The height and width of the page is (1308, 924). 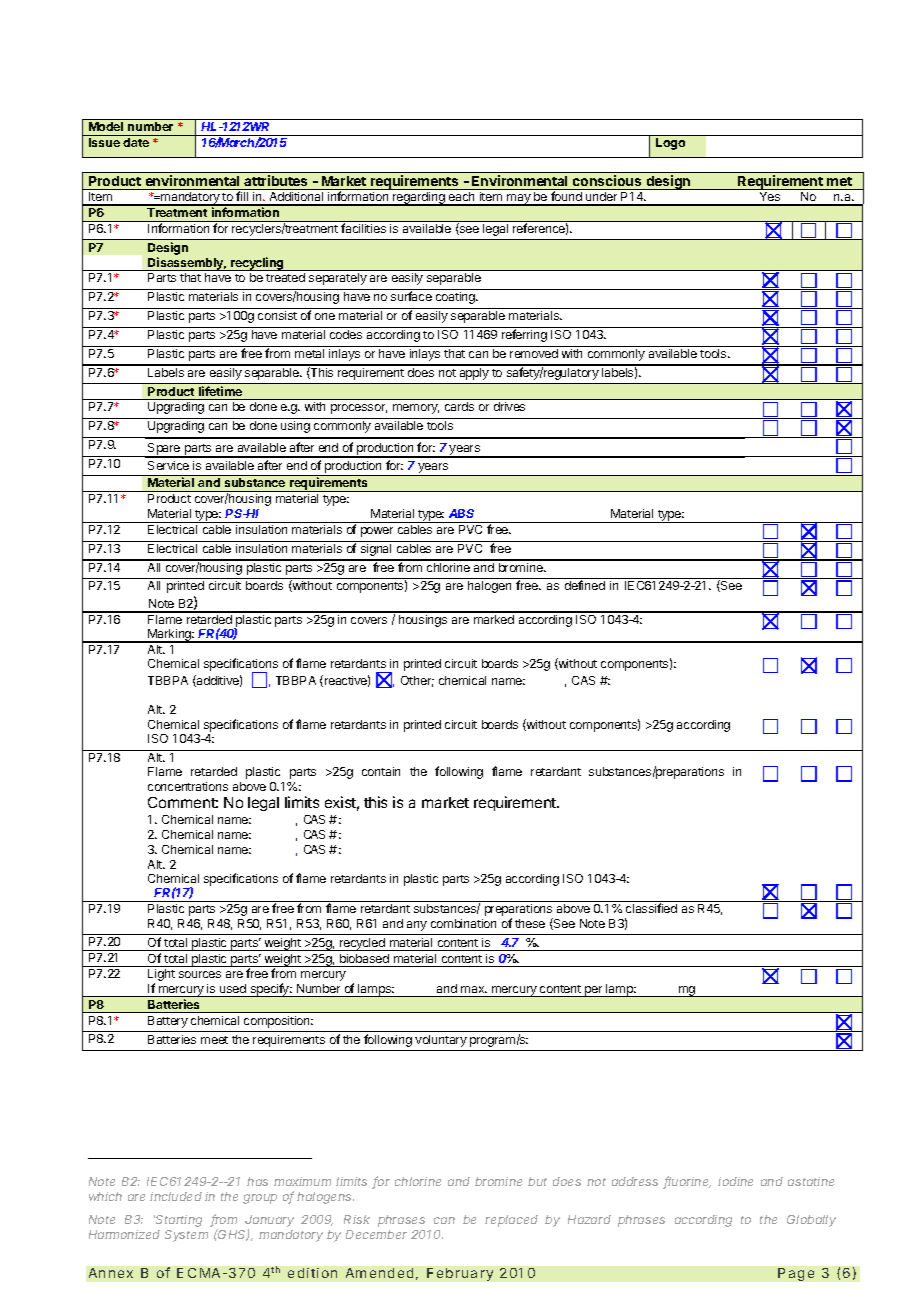 What do you see at coordinates (188, 786) in the page?
I see `concentrations` at bounding box center [188, 786].
